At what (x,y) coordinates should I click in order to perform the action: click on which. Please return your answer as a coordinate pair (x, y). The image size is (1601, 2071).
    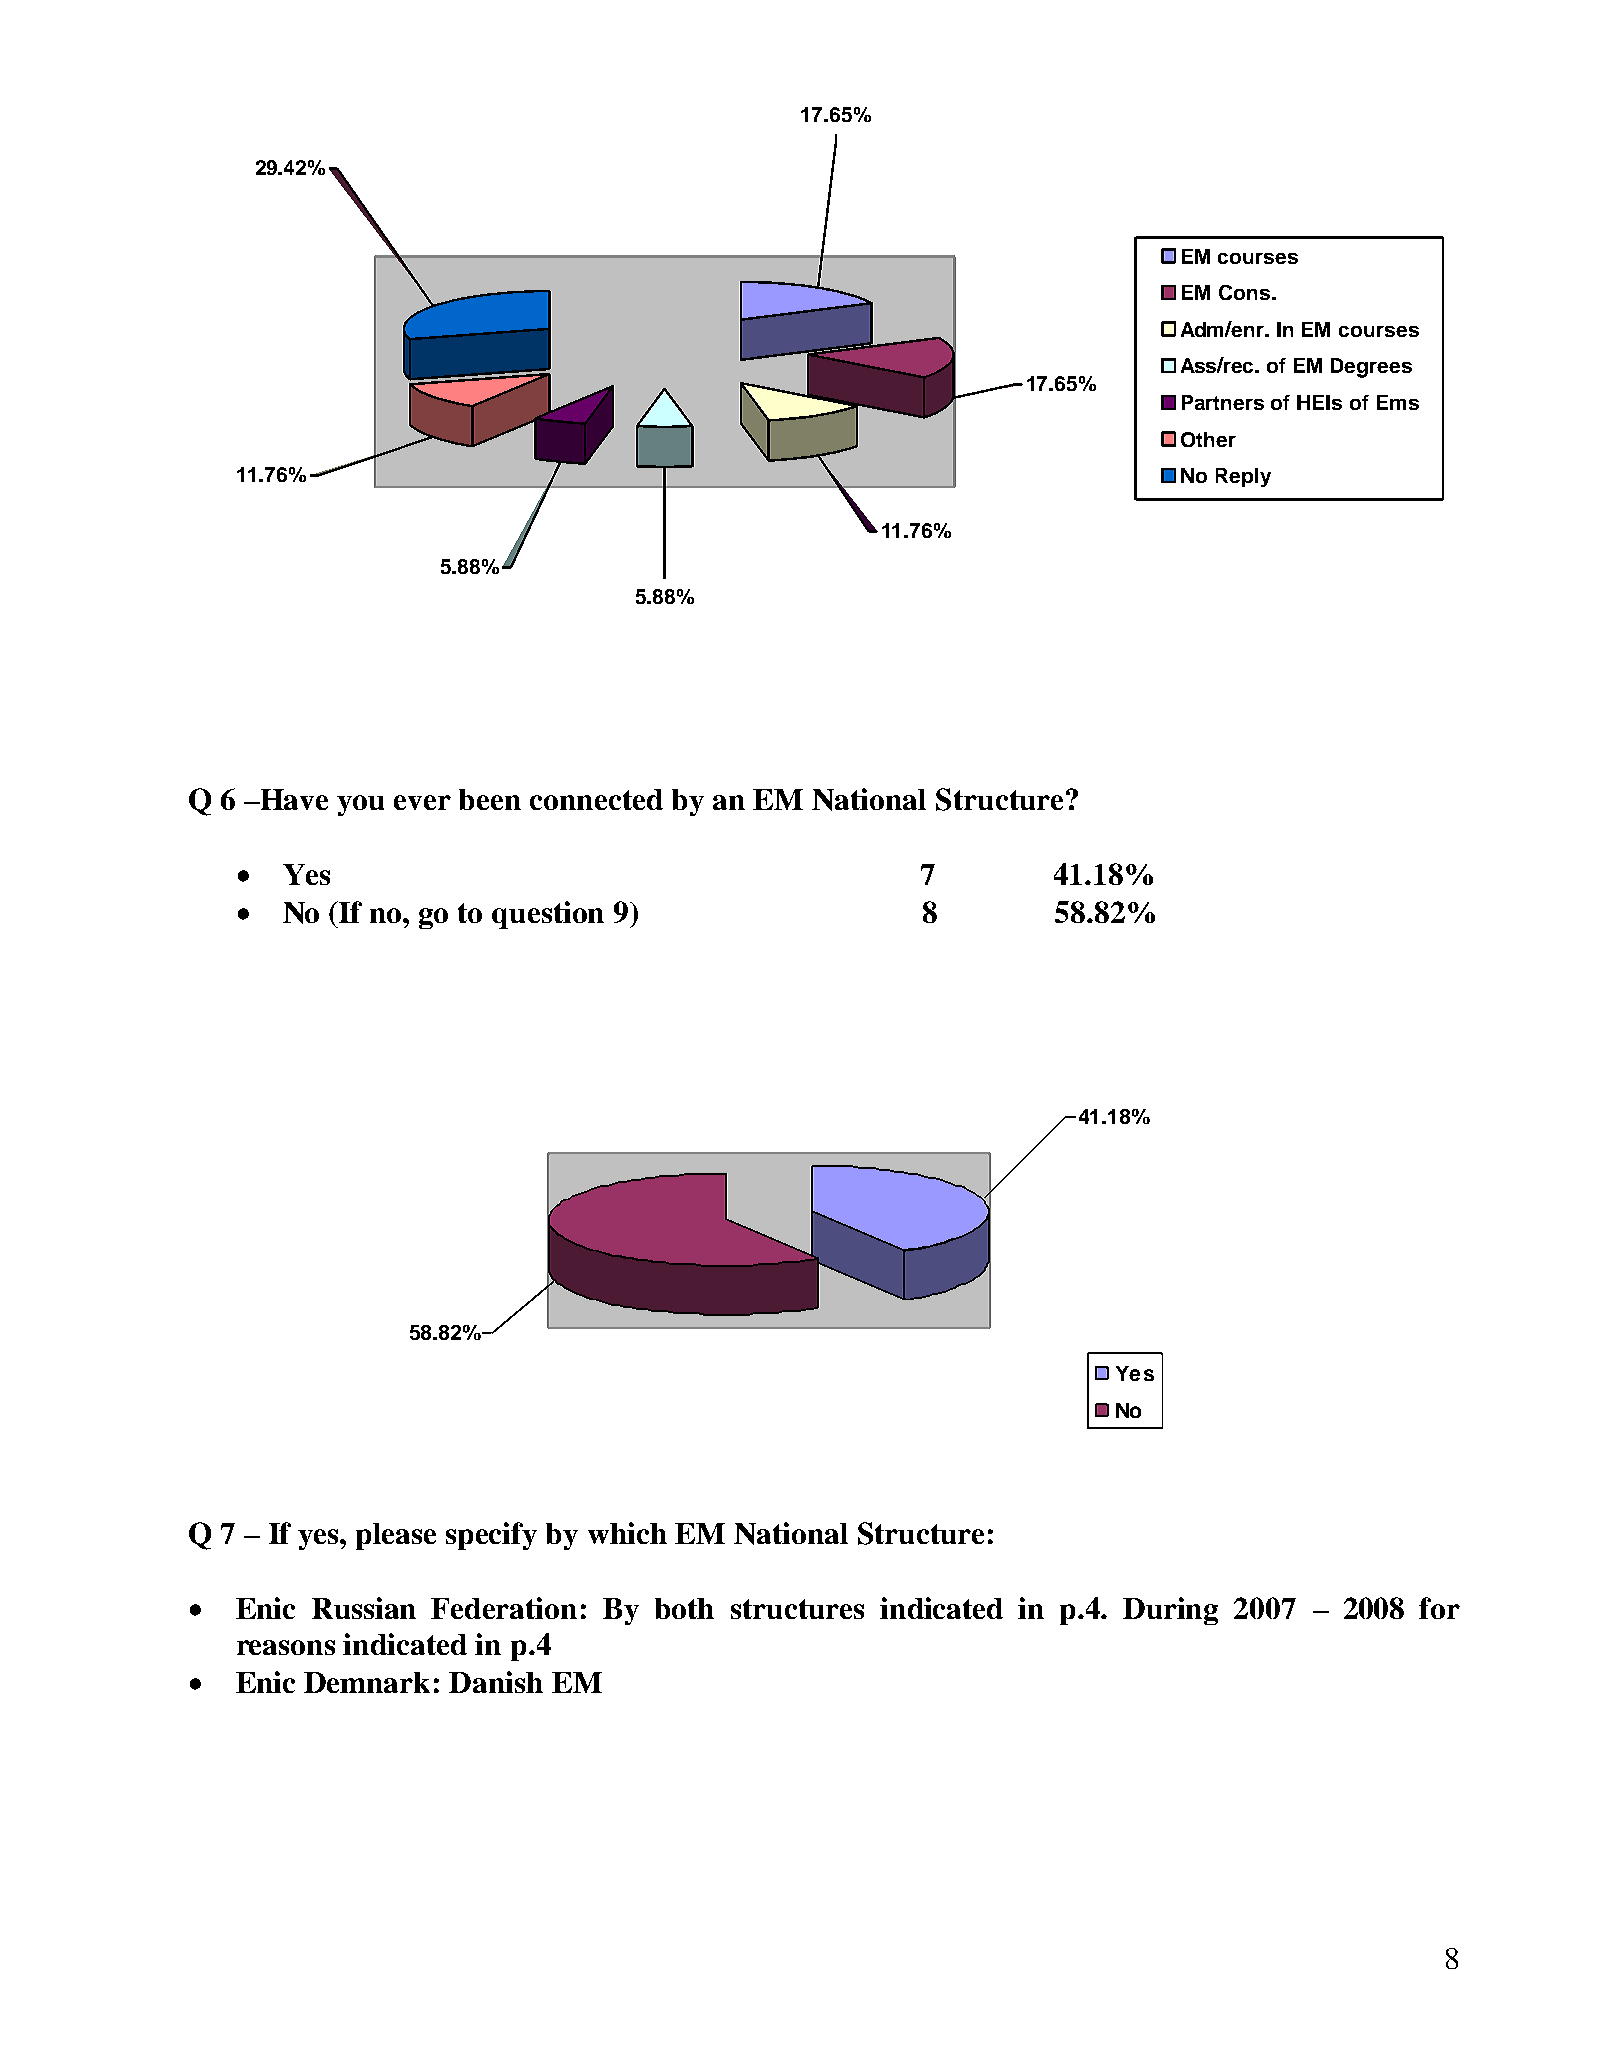
    Looking at the image, I should click on (627, 1533).
